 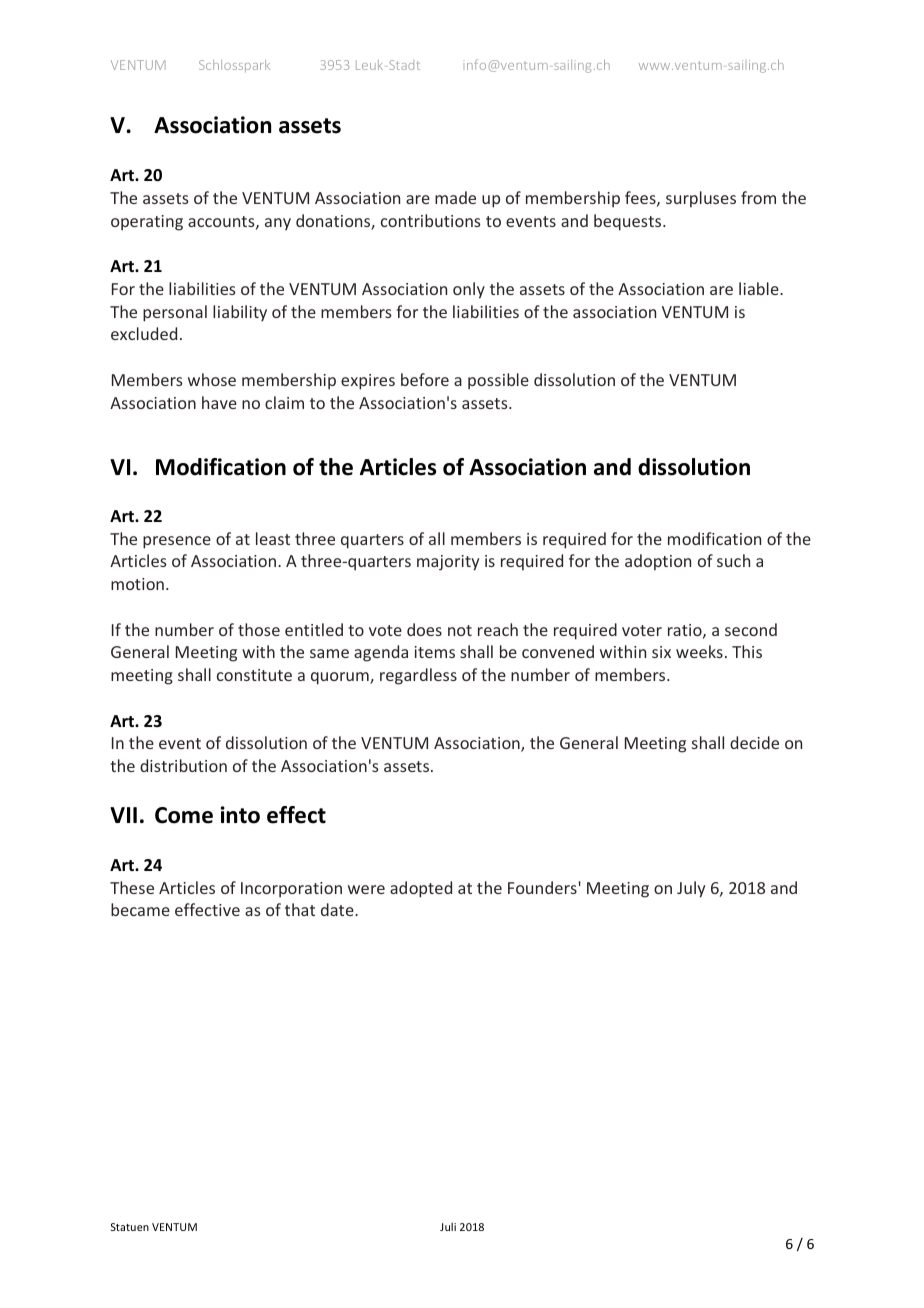 What do you see at coordinates (421, 889) in the screenshot?
I see `adopted` at bounding box center [421, 889].
